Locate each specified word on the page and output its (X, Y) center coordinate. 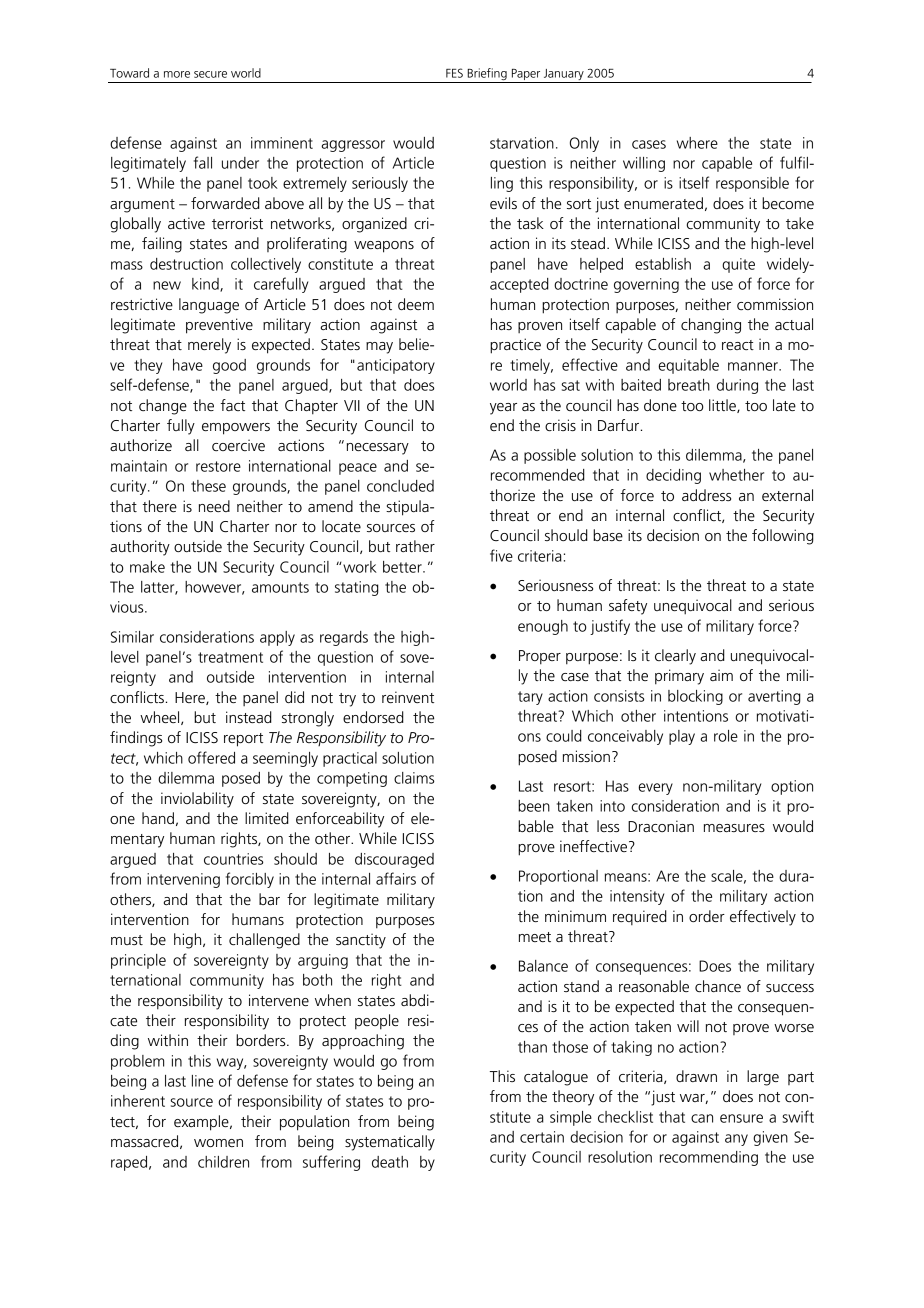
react (738, 345)
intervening (183, 880)
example (202, 1123)
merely (209, 346)
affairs (396, 878)
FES (454, 73)
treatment (230, 657)
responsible (752, 184)
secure (210, 74)
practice (515, 346)
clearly (675, 657)
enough (543, 627)
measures (734, 828)
